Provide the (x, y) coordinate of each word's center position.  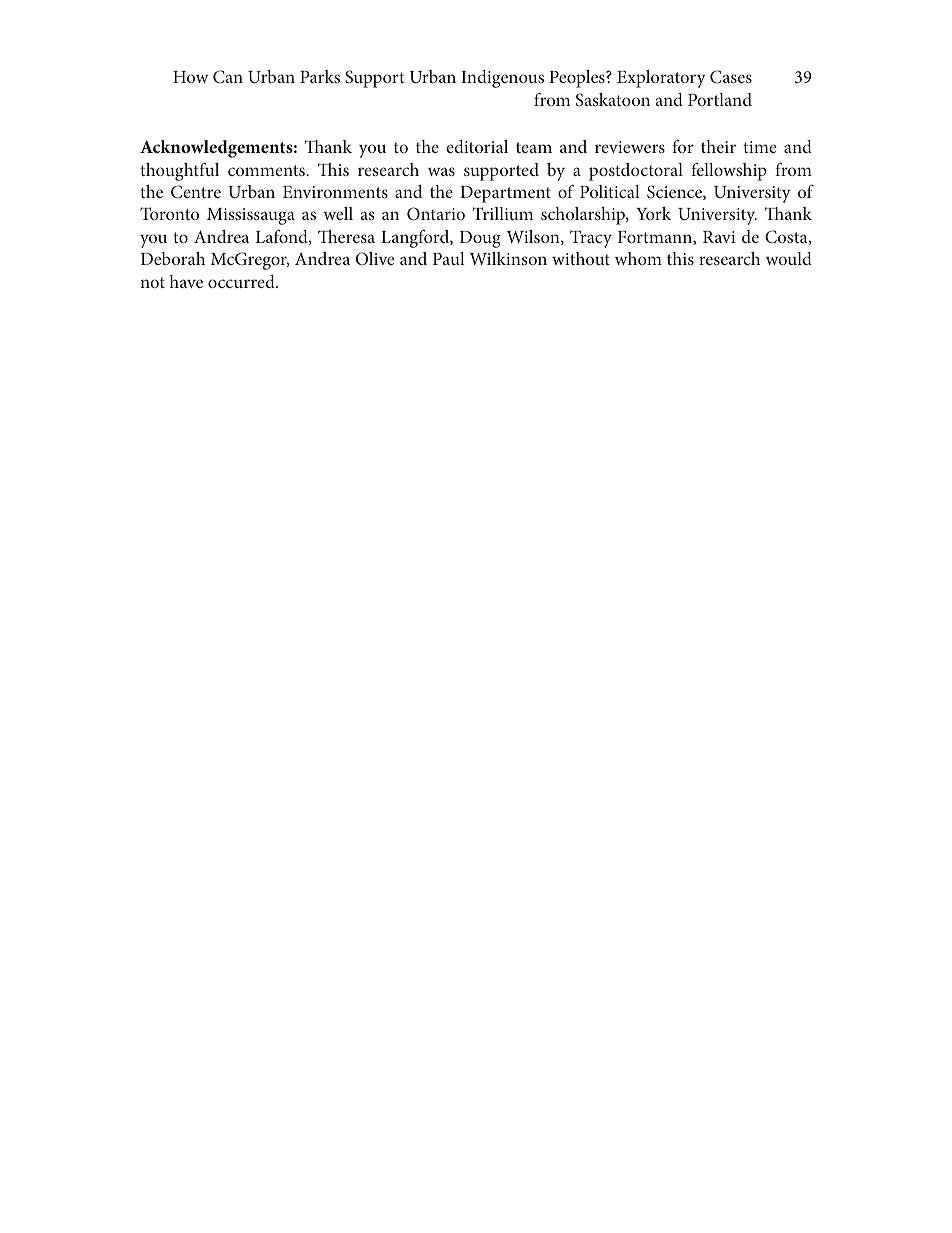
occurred (242, 281)
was (441, 171)
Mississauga (251, 216)
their (718, 146)
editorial (477, 146)
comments (267, 170)
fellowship (729, 171)
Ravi (719, 237)
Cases (731, 77)
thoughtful (179, 171)
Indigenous (502, 79)
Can (228, 77)
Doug (480, 239)
